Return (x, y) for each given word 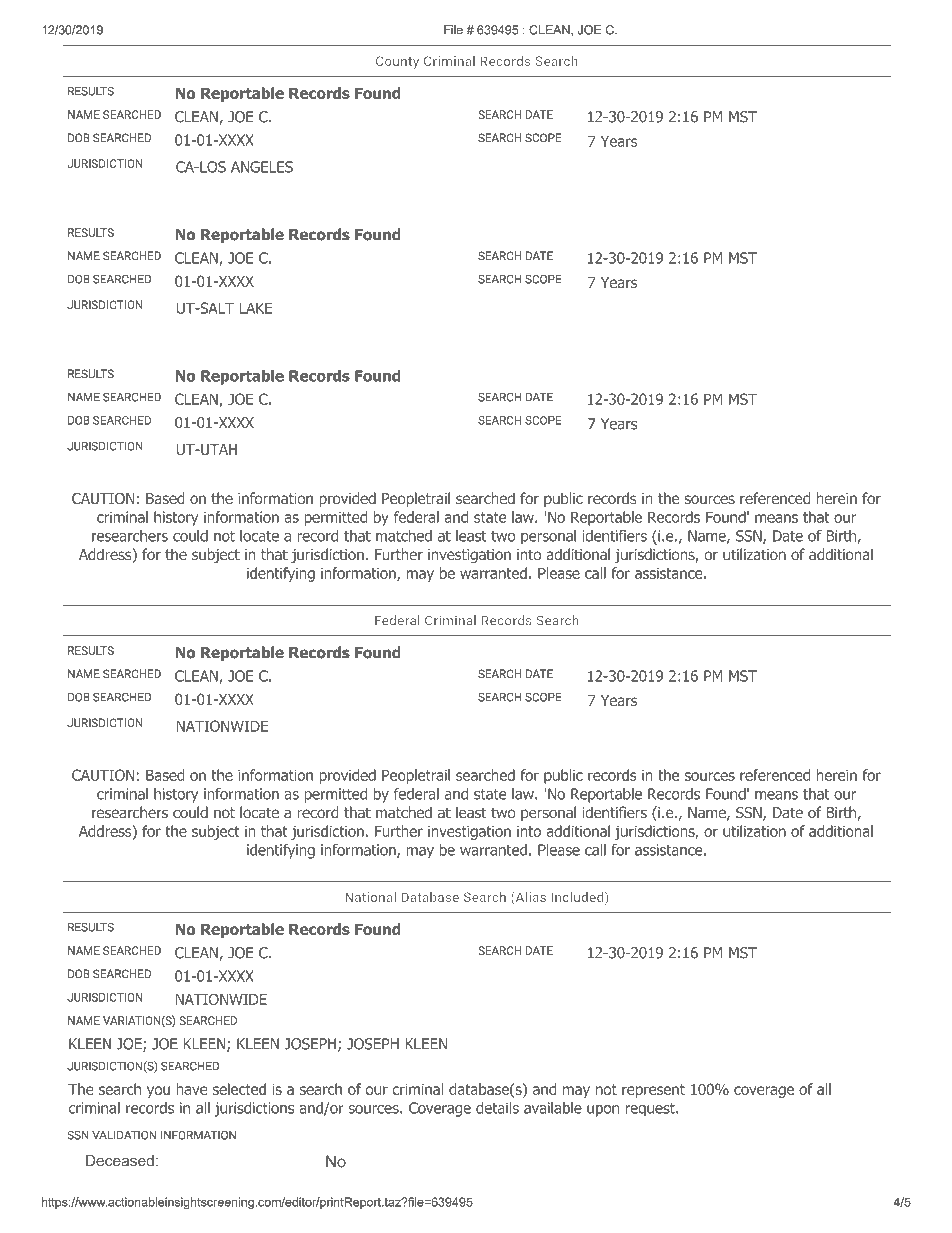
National (370, 897)
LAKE (256, 308)
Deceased (120, 1161)
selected (239, 1089)
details (497, 1107)
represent (653, 1091)
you (158, 1092)
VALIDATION (124, 1135)
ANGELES (262, 167)
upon (603, 1111)
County (397, 62)
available (553, 1107)
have (192, 1089)
